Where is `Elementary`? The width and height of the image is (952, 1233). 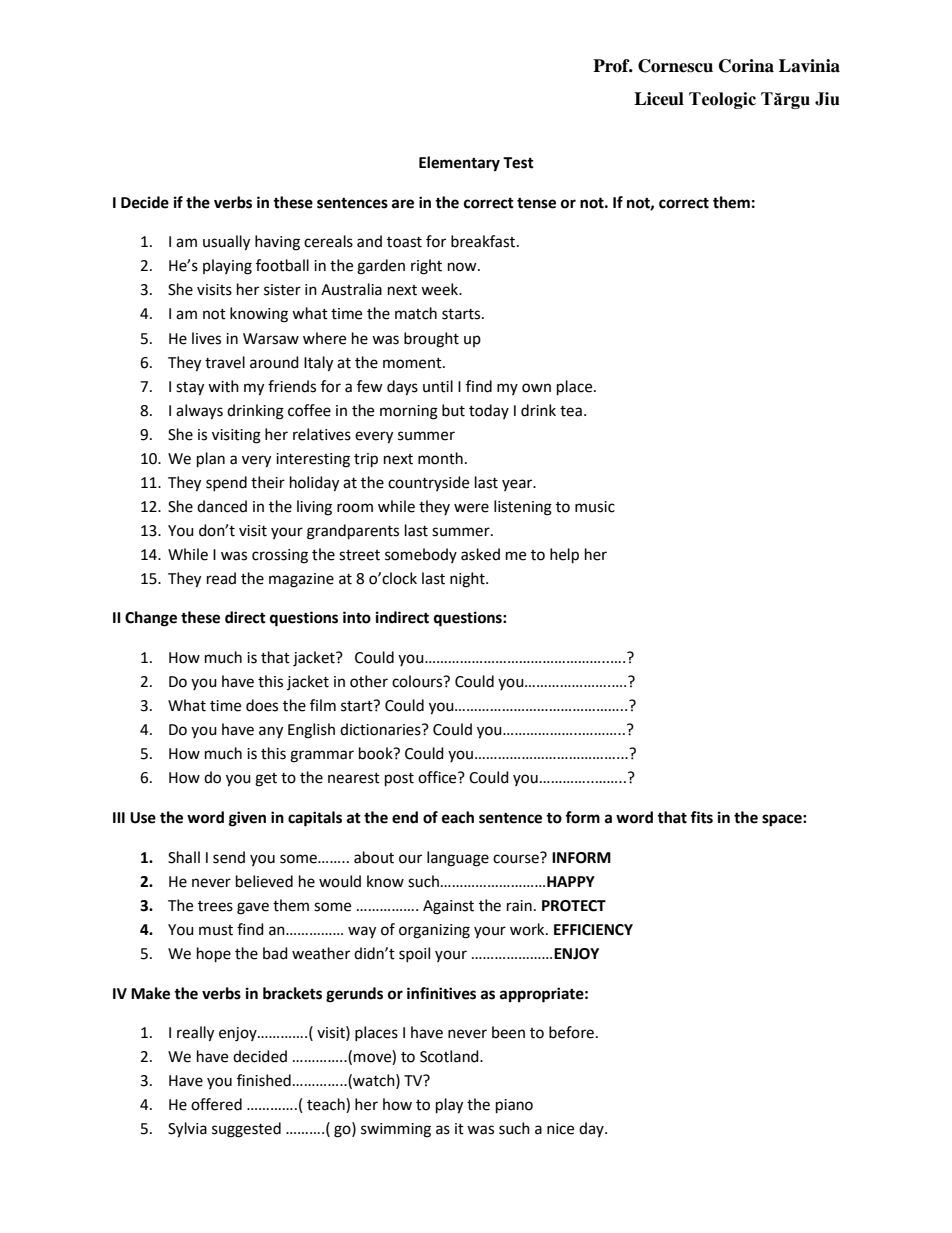 Elementary is located at coordinates (459, 164).
